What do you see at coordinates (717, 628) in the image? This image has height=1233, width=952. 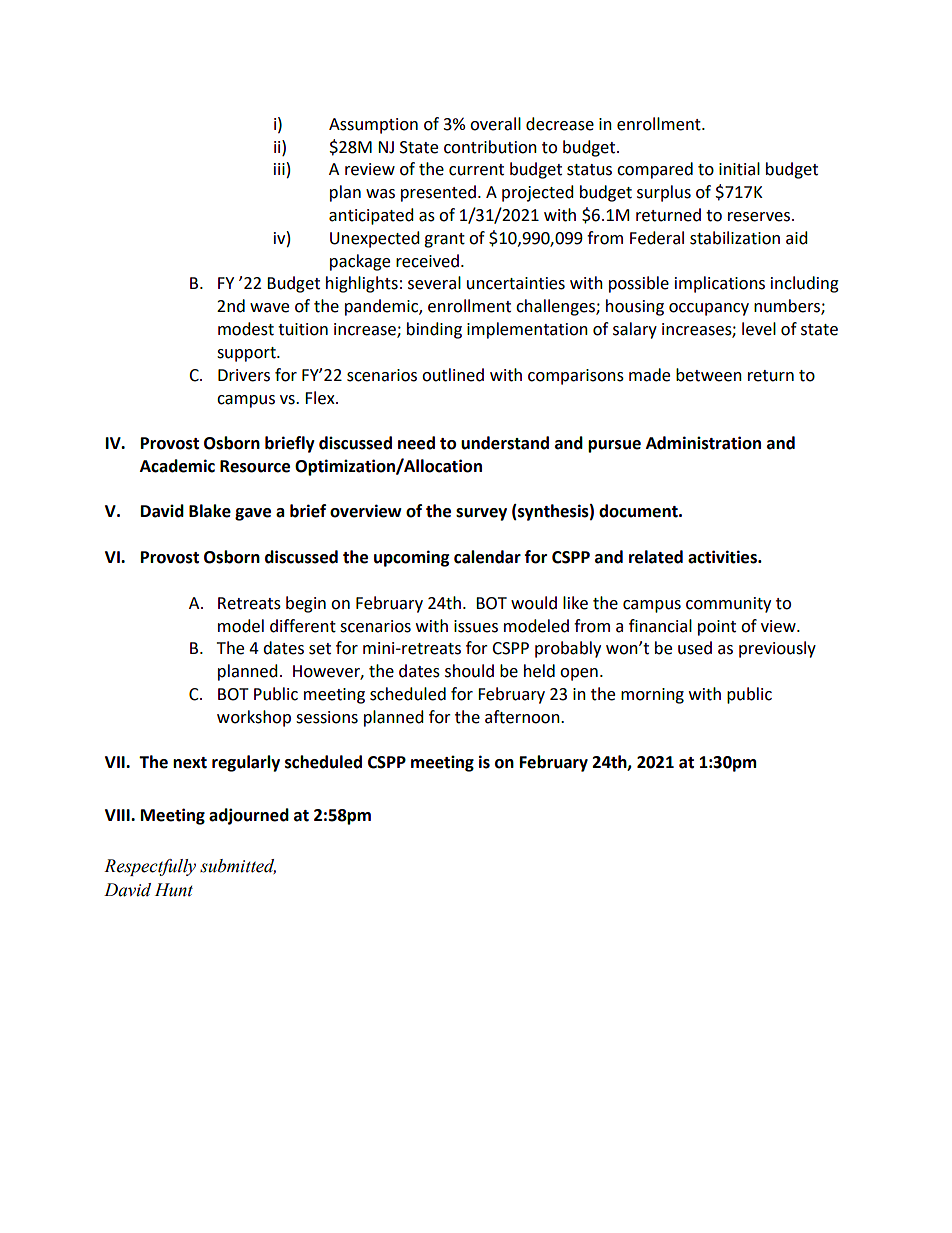 I see `point` at bounding box center [717, 628].
